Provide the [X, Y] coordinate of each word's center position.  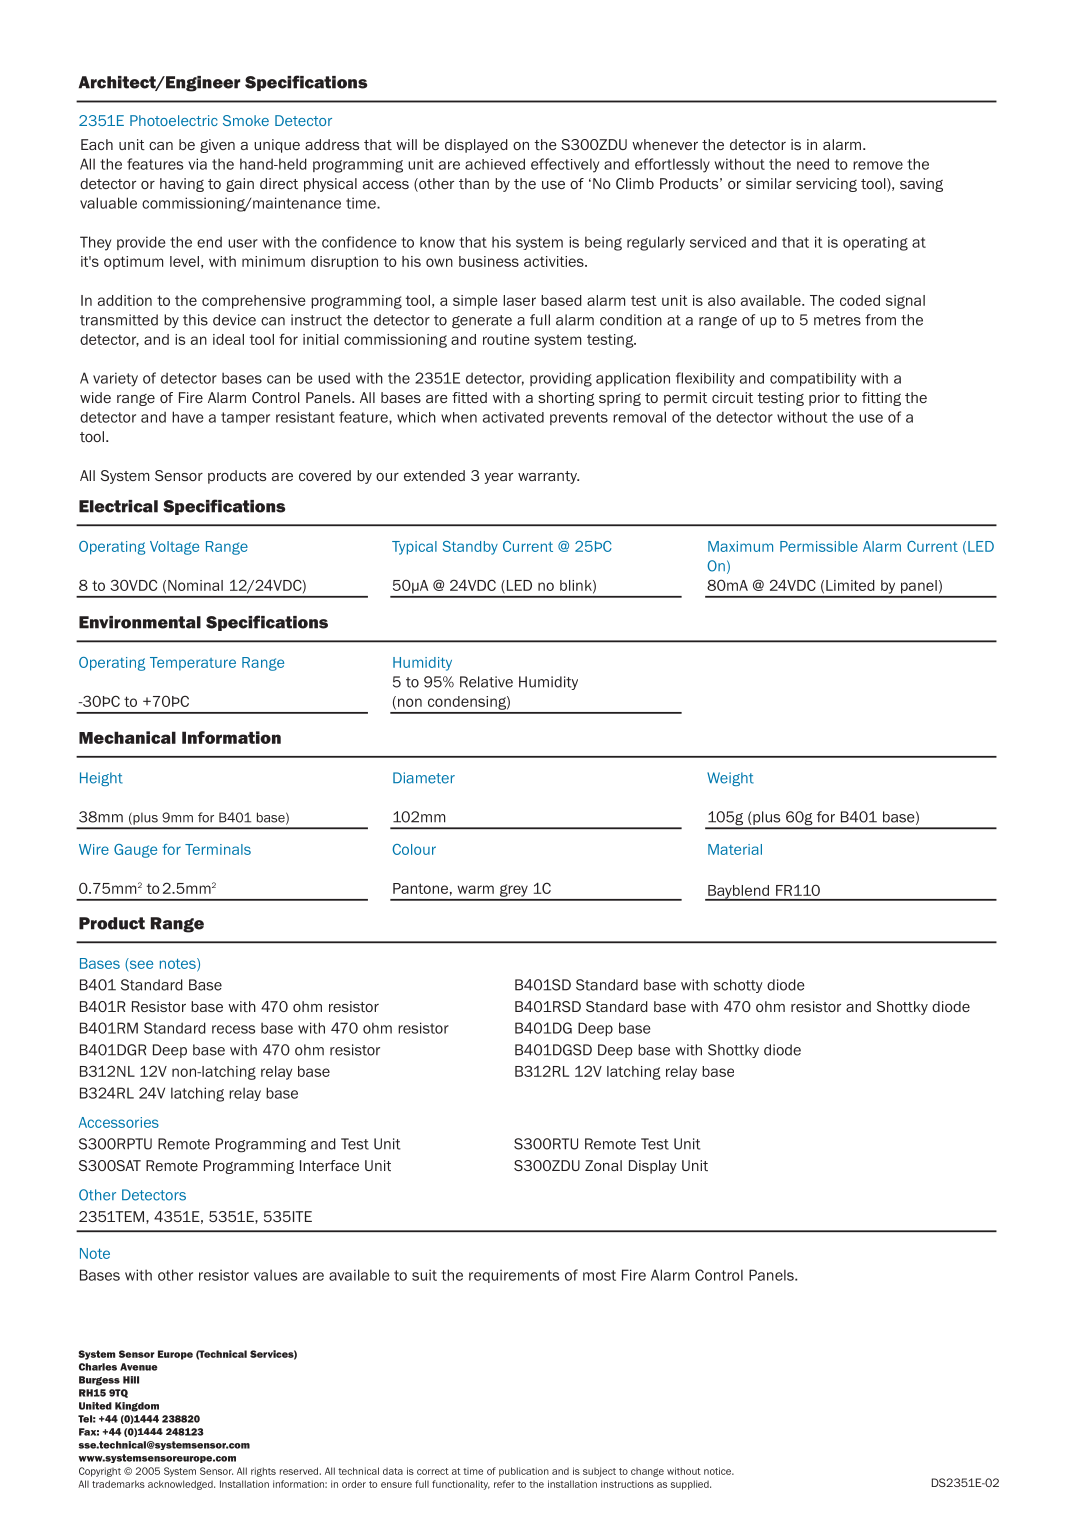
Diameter [424, 778]
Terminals [218, 849]
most [599, 1275]
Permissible [819, 546]
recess [233, 1029]
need [813, 164]
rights [263, 1472]
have [187, 417]
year [498, 478]
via [197, 164]
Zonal [603, 1165]
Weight [730, 779]
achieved [495, 164]
